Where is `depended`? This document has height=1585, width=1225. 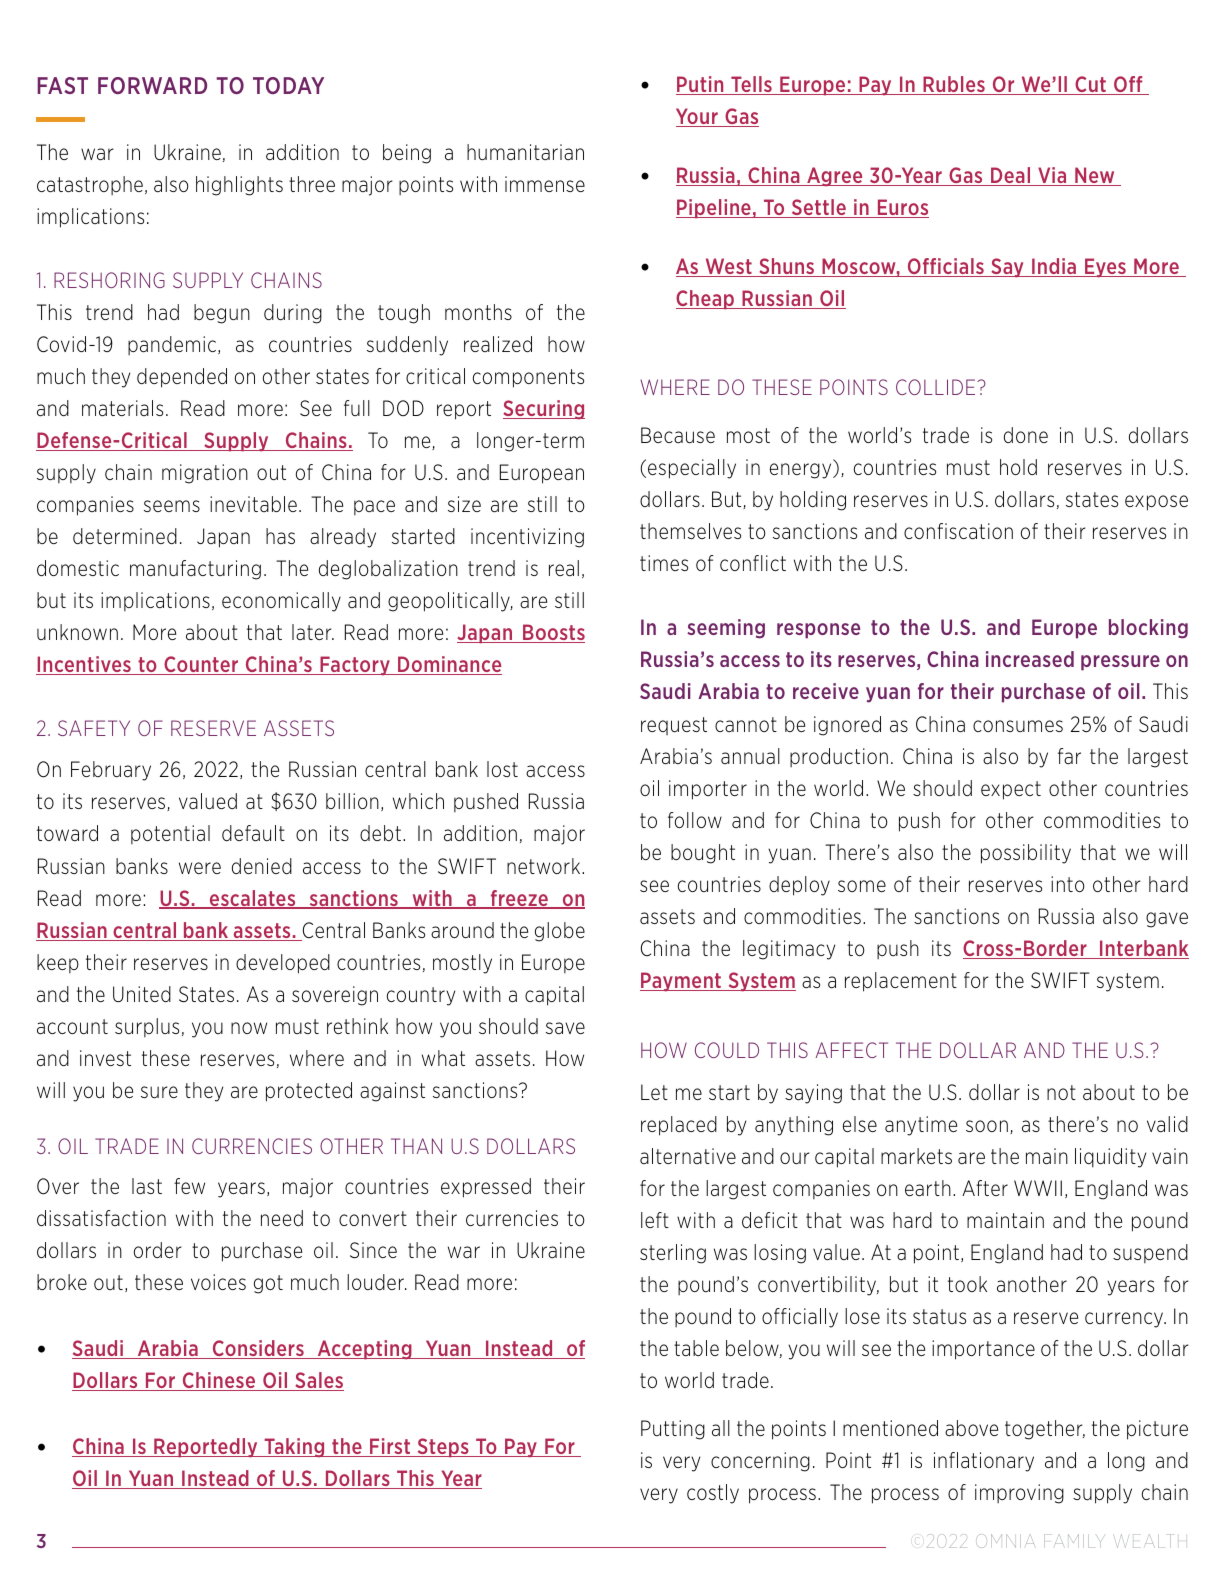
depended is located at coordinates (182, 378).
